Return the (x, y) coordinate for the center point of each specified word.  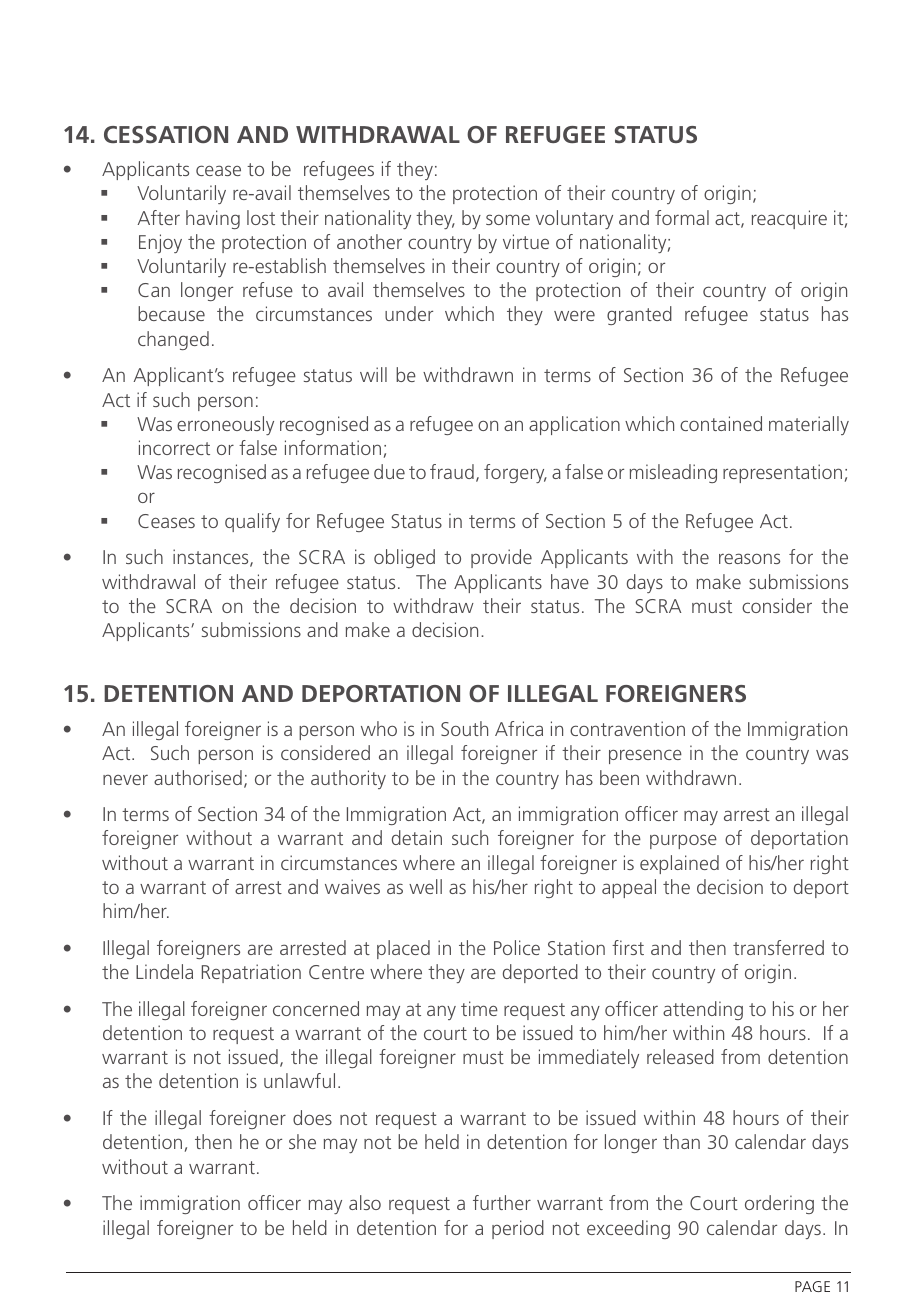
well (425, 886)
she (302, 1141)
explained (679, 864)
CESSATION (166, 134)
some (508, 219)
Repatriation (251, 973)
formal (682, 217)
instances (212, 558)
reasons (749, 558)
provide (501, 558)
